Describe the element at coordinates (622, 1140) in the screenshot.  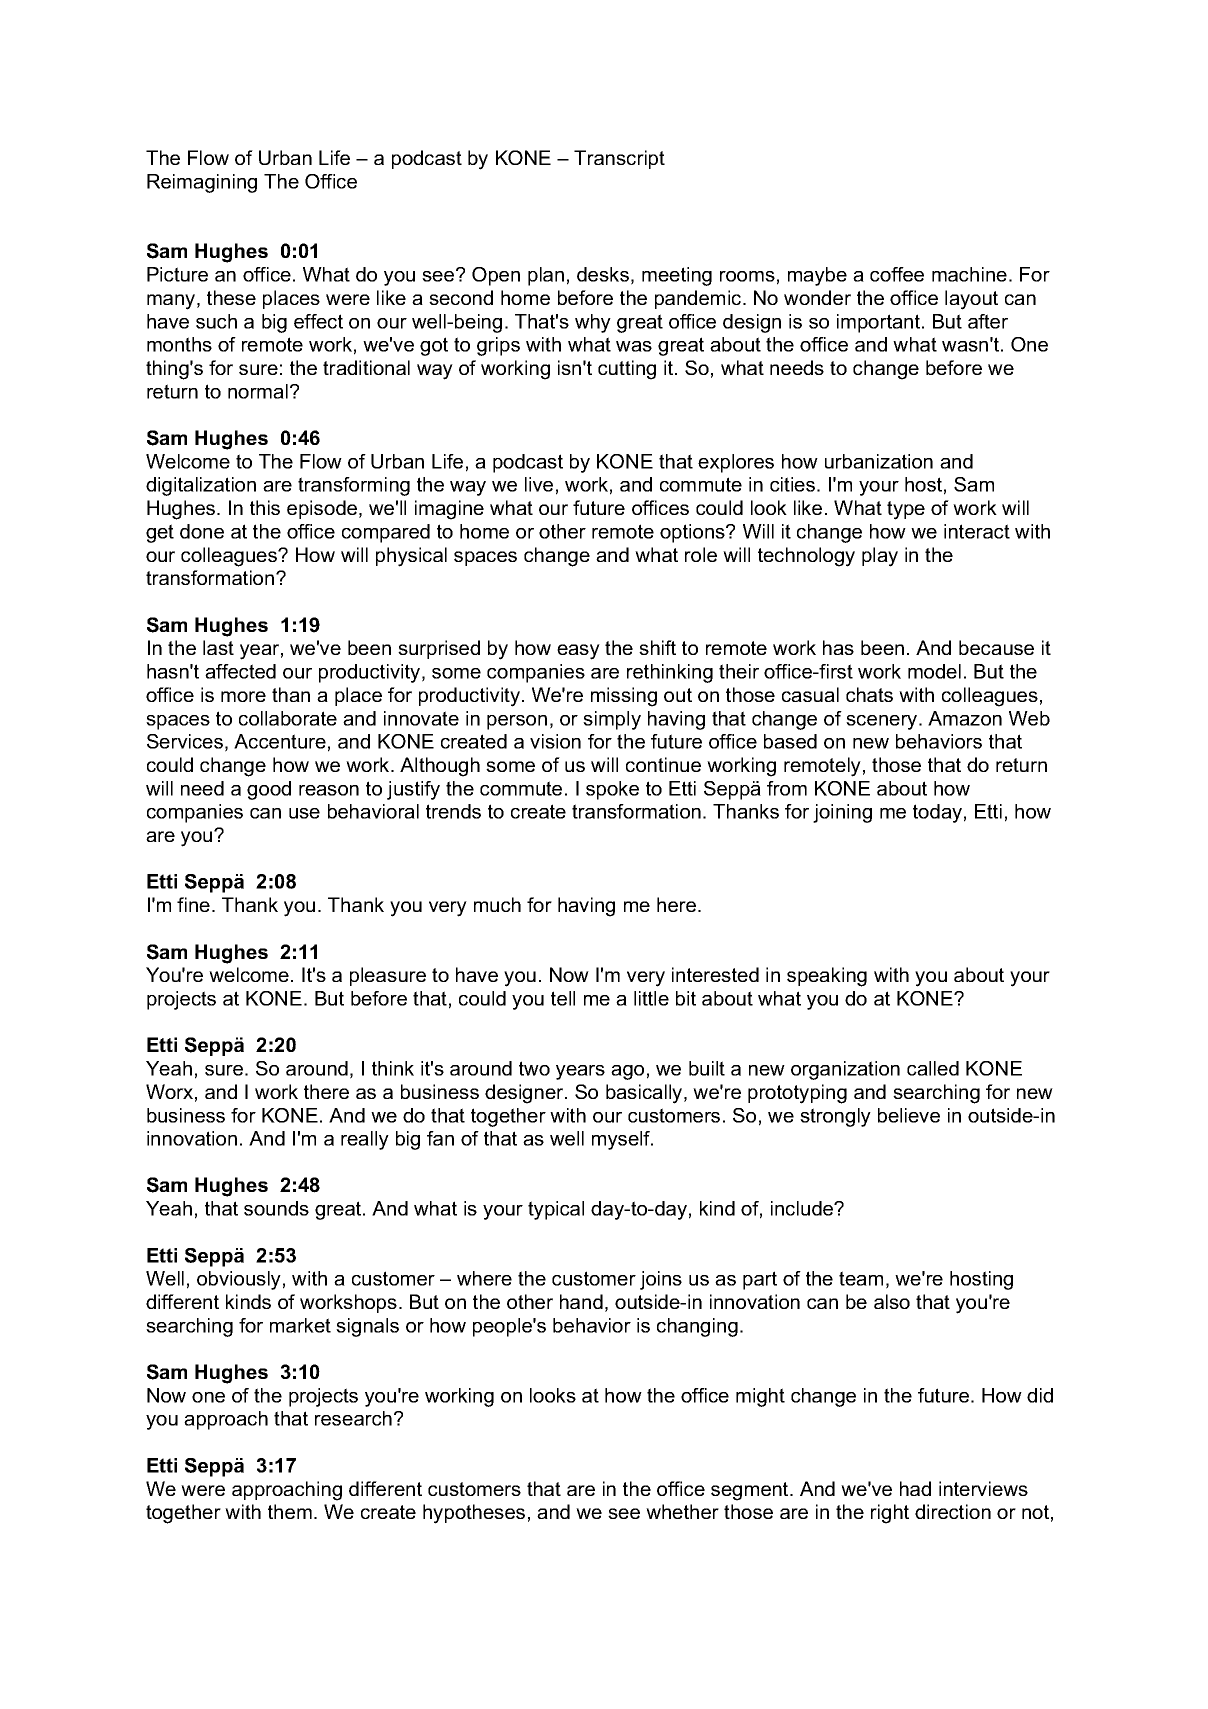
I see `myself` at that location.
